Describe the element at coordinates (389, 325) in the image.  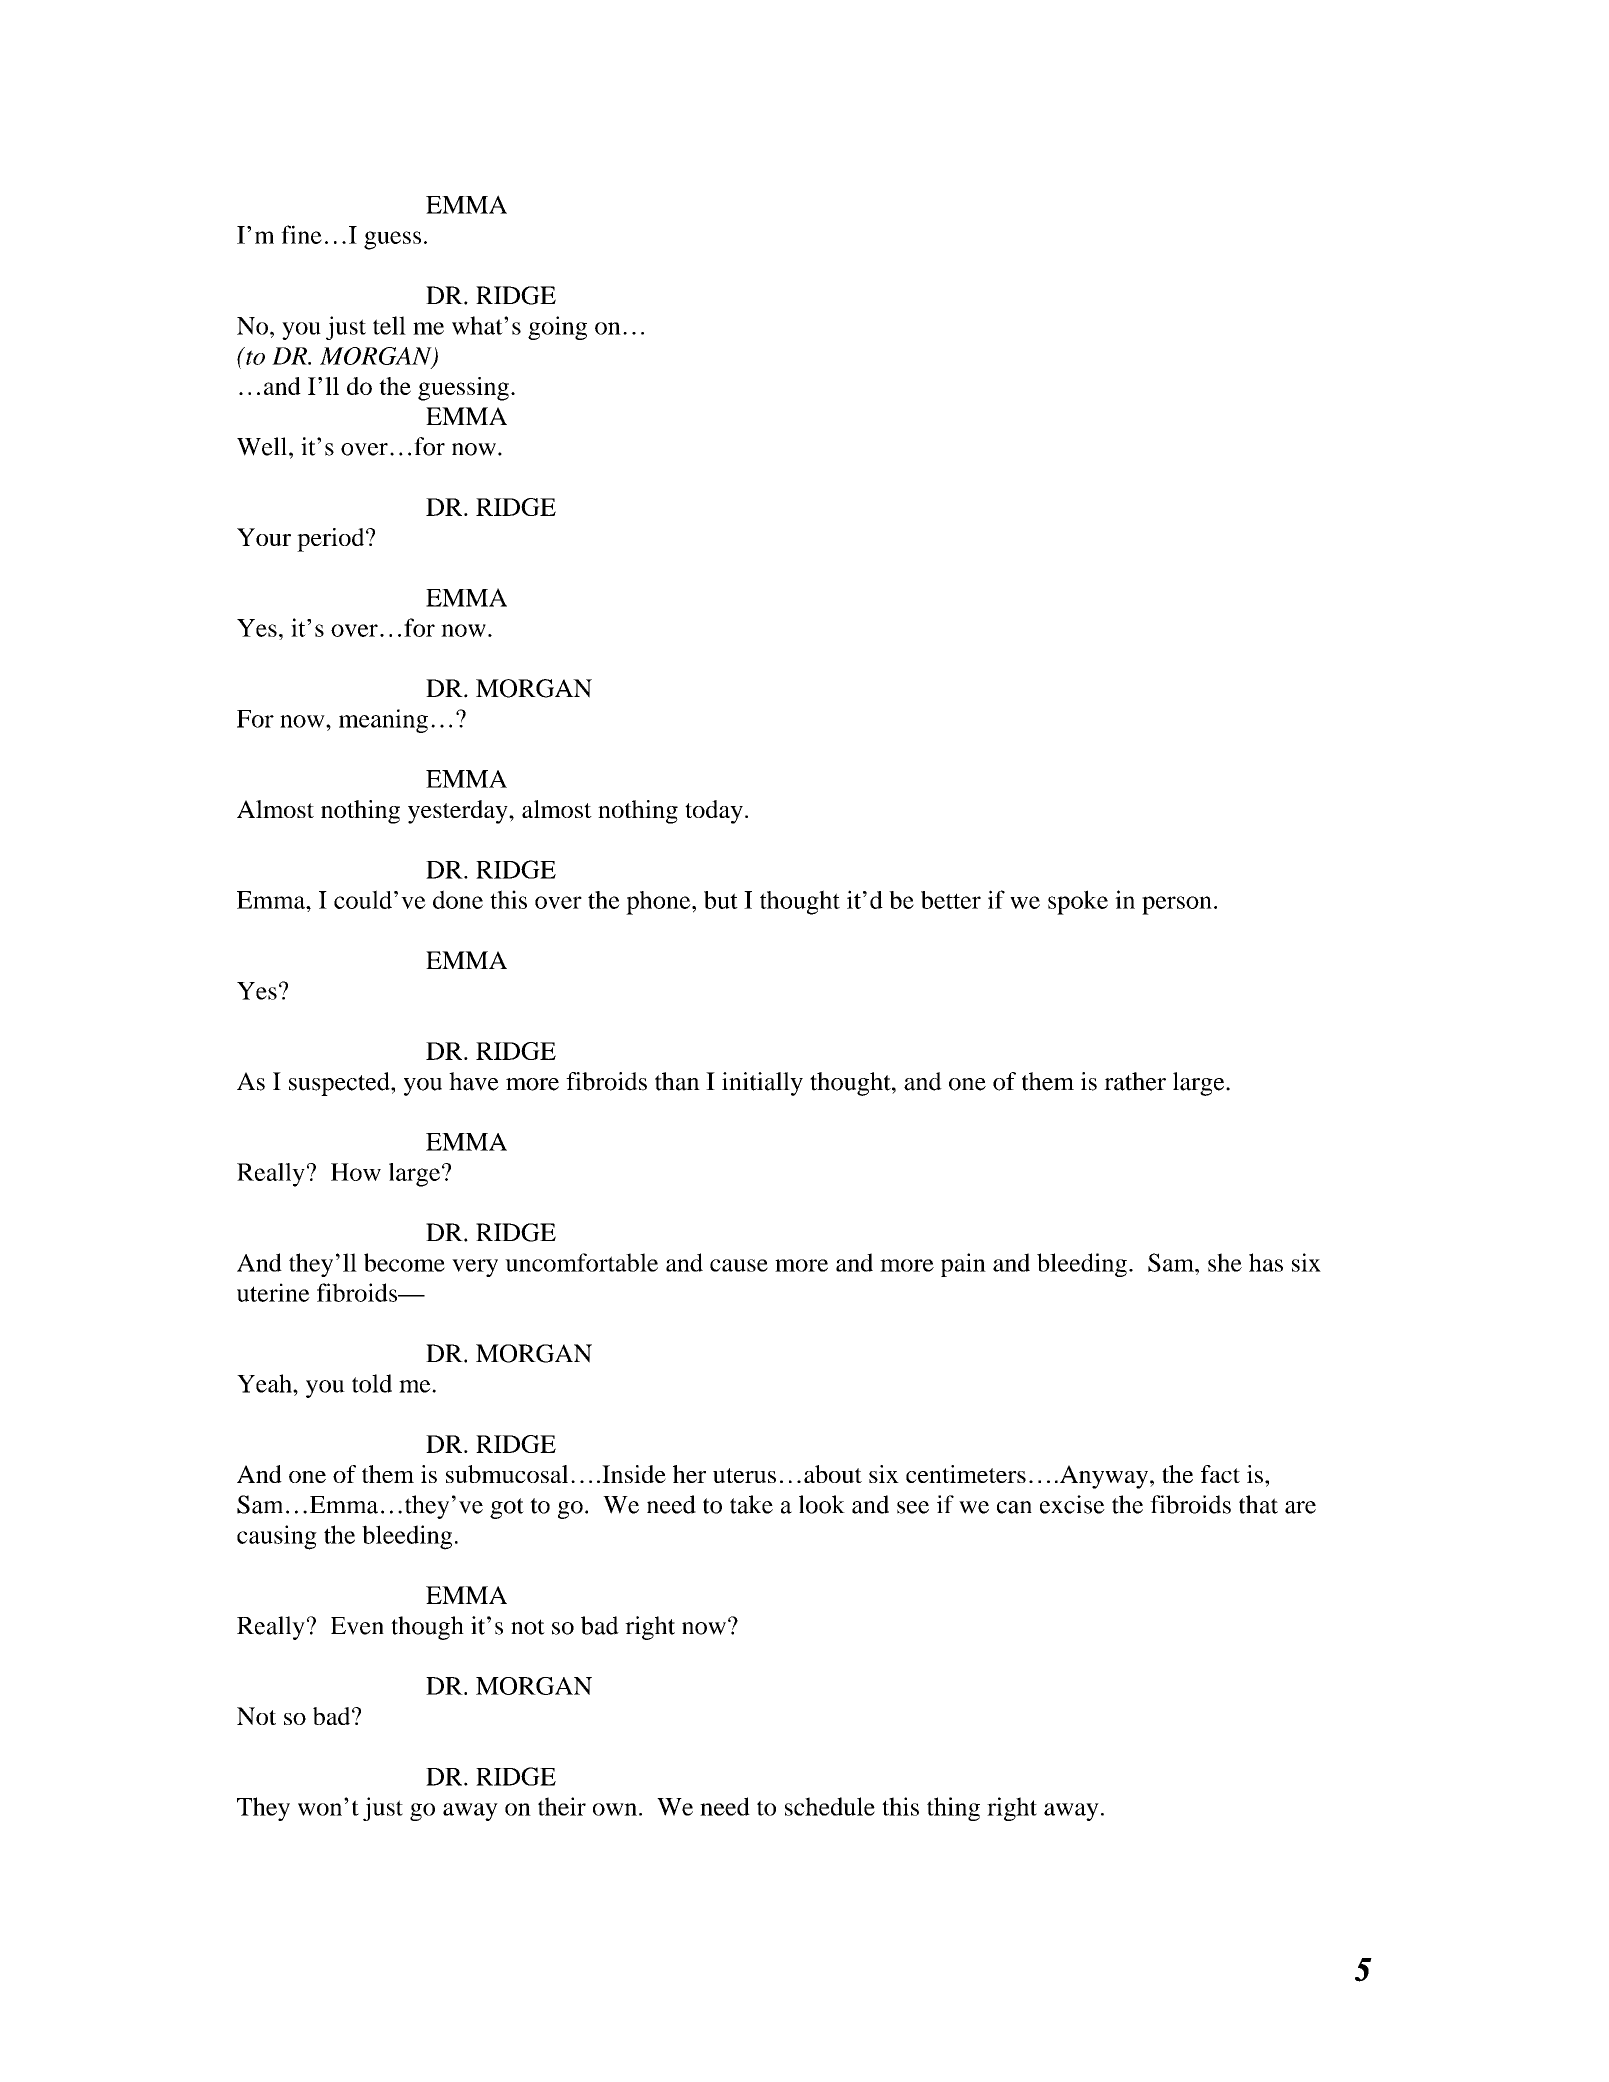
I see `tell` at that location.
